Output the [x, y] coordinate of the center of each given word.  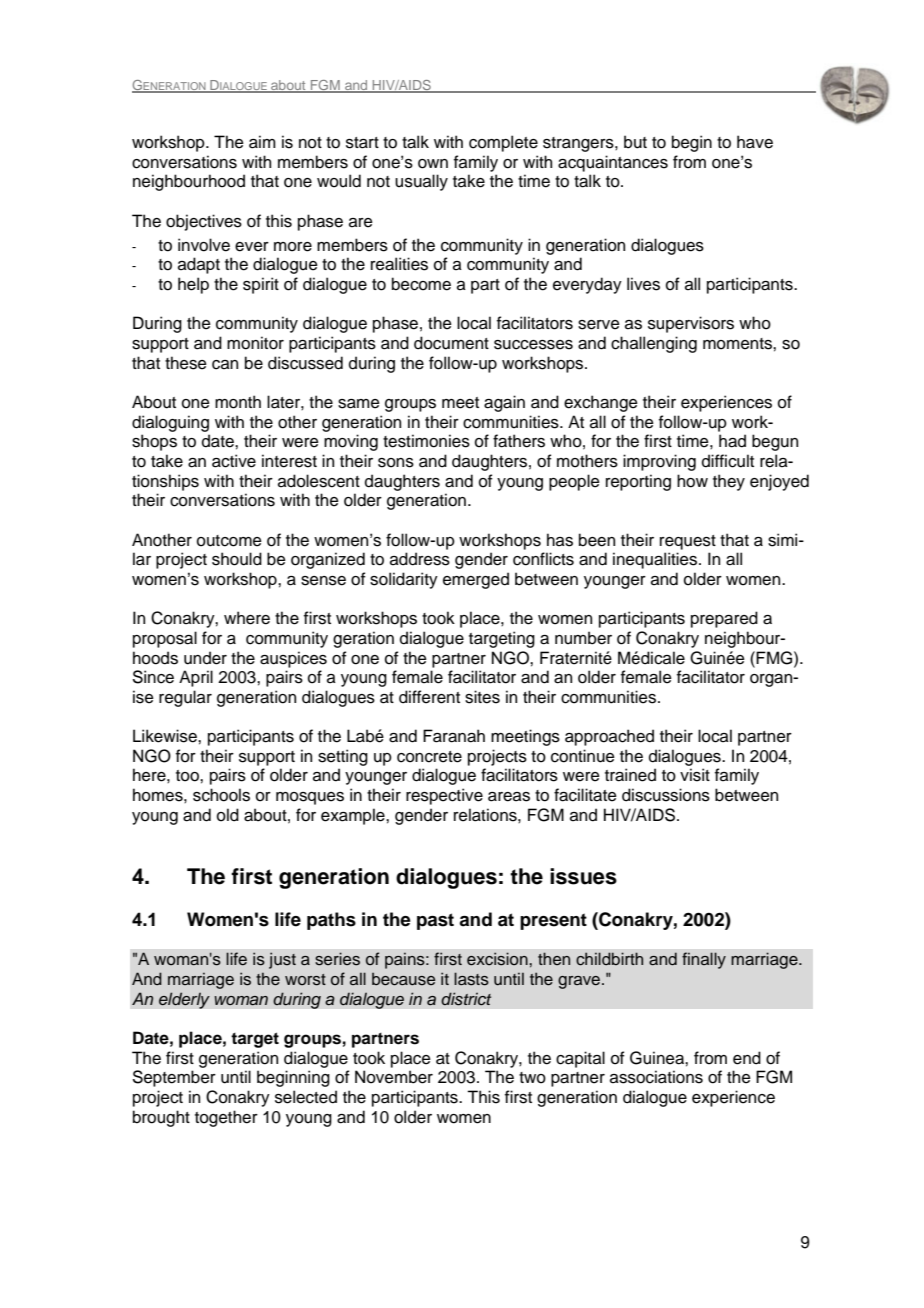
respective [444, 796]
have [755, 142]
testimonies [426, 441]
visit [695, 775]
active [234, 461]
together [226, 1118]
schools [221, 795]
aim [262, 142]
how [692, 481]
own [433, 164]
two [532, 1078]
